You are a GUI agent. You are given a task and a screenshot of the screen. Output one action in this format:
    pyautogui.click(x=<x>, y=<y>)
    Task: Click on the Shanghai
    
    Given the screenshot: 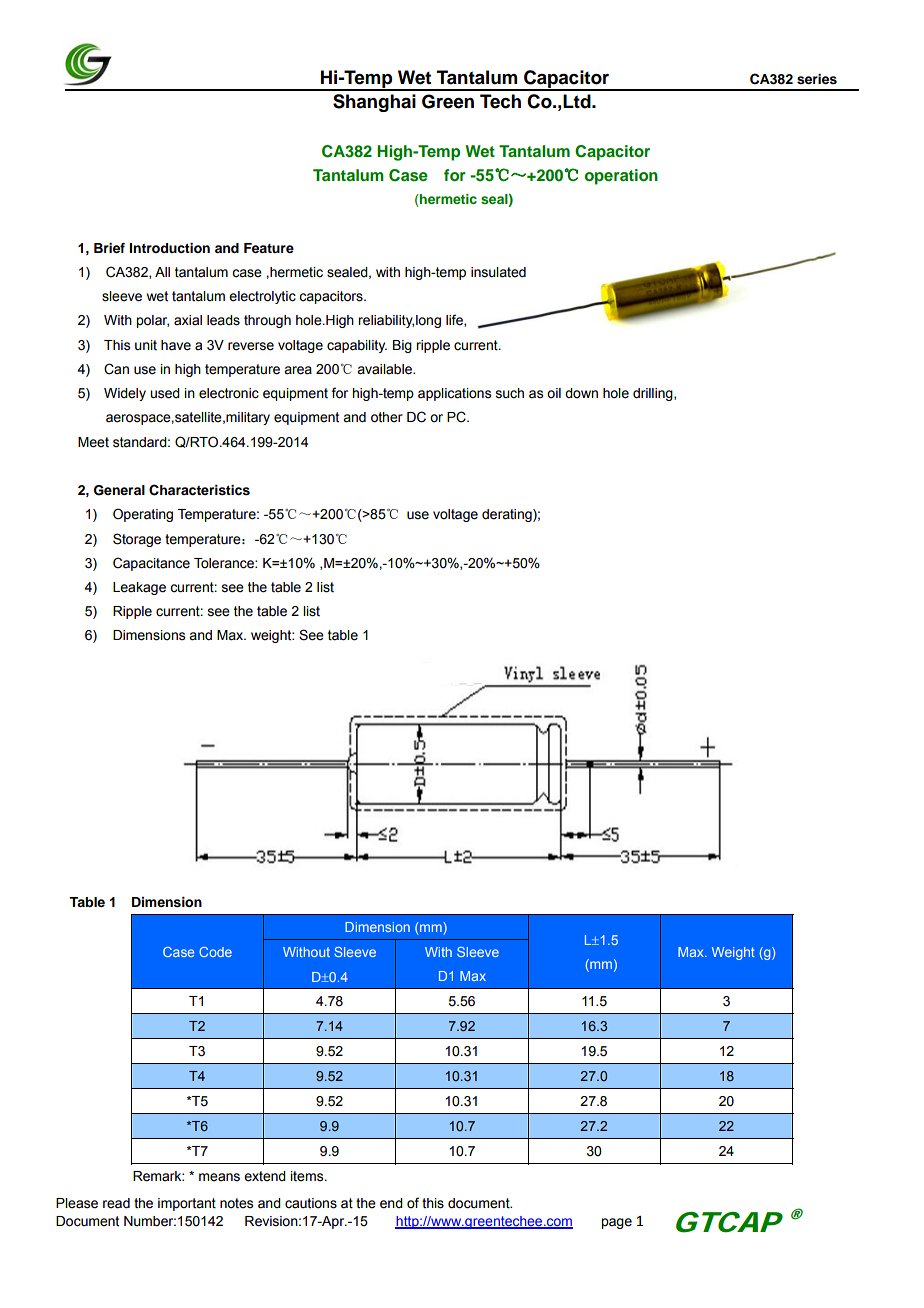 What is the action you would take?
    pyautogui.click(x=374, y=103)
